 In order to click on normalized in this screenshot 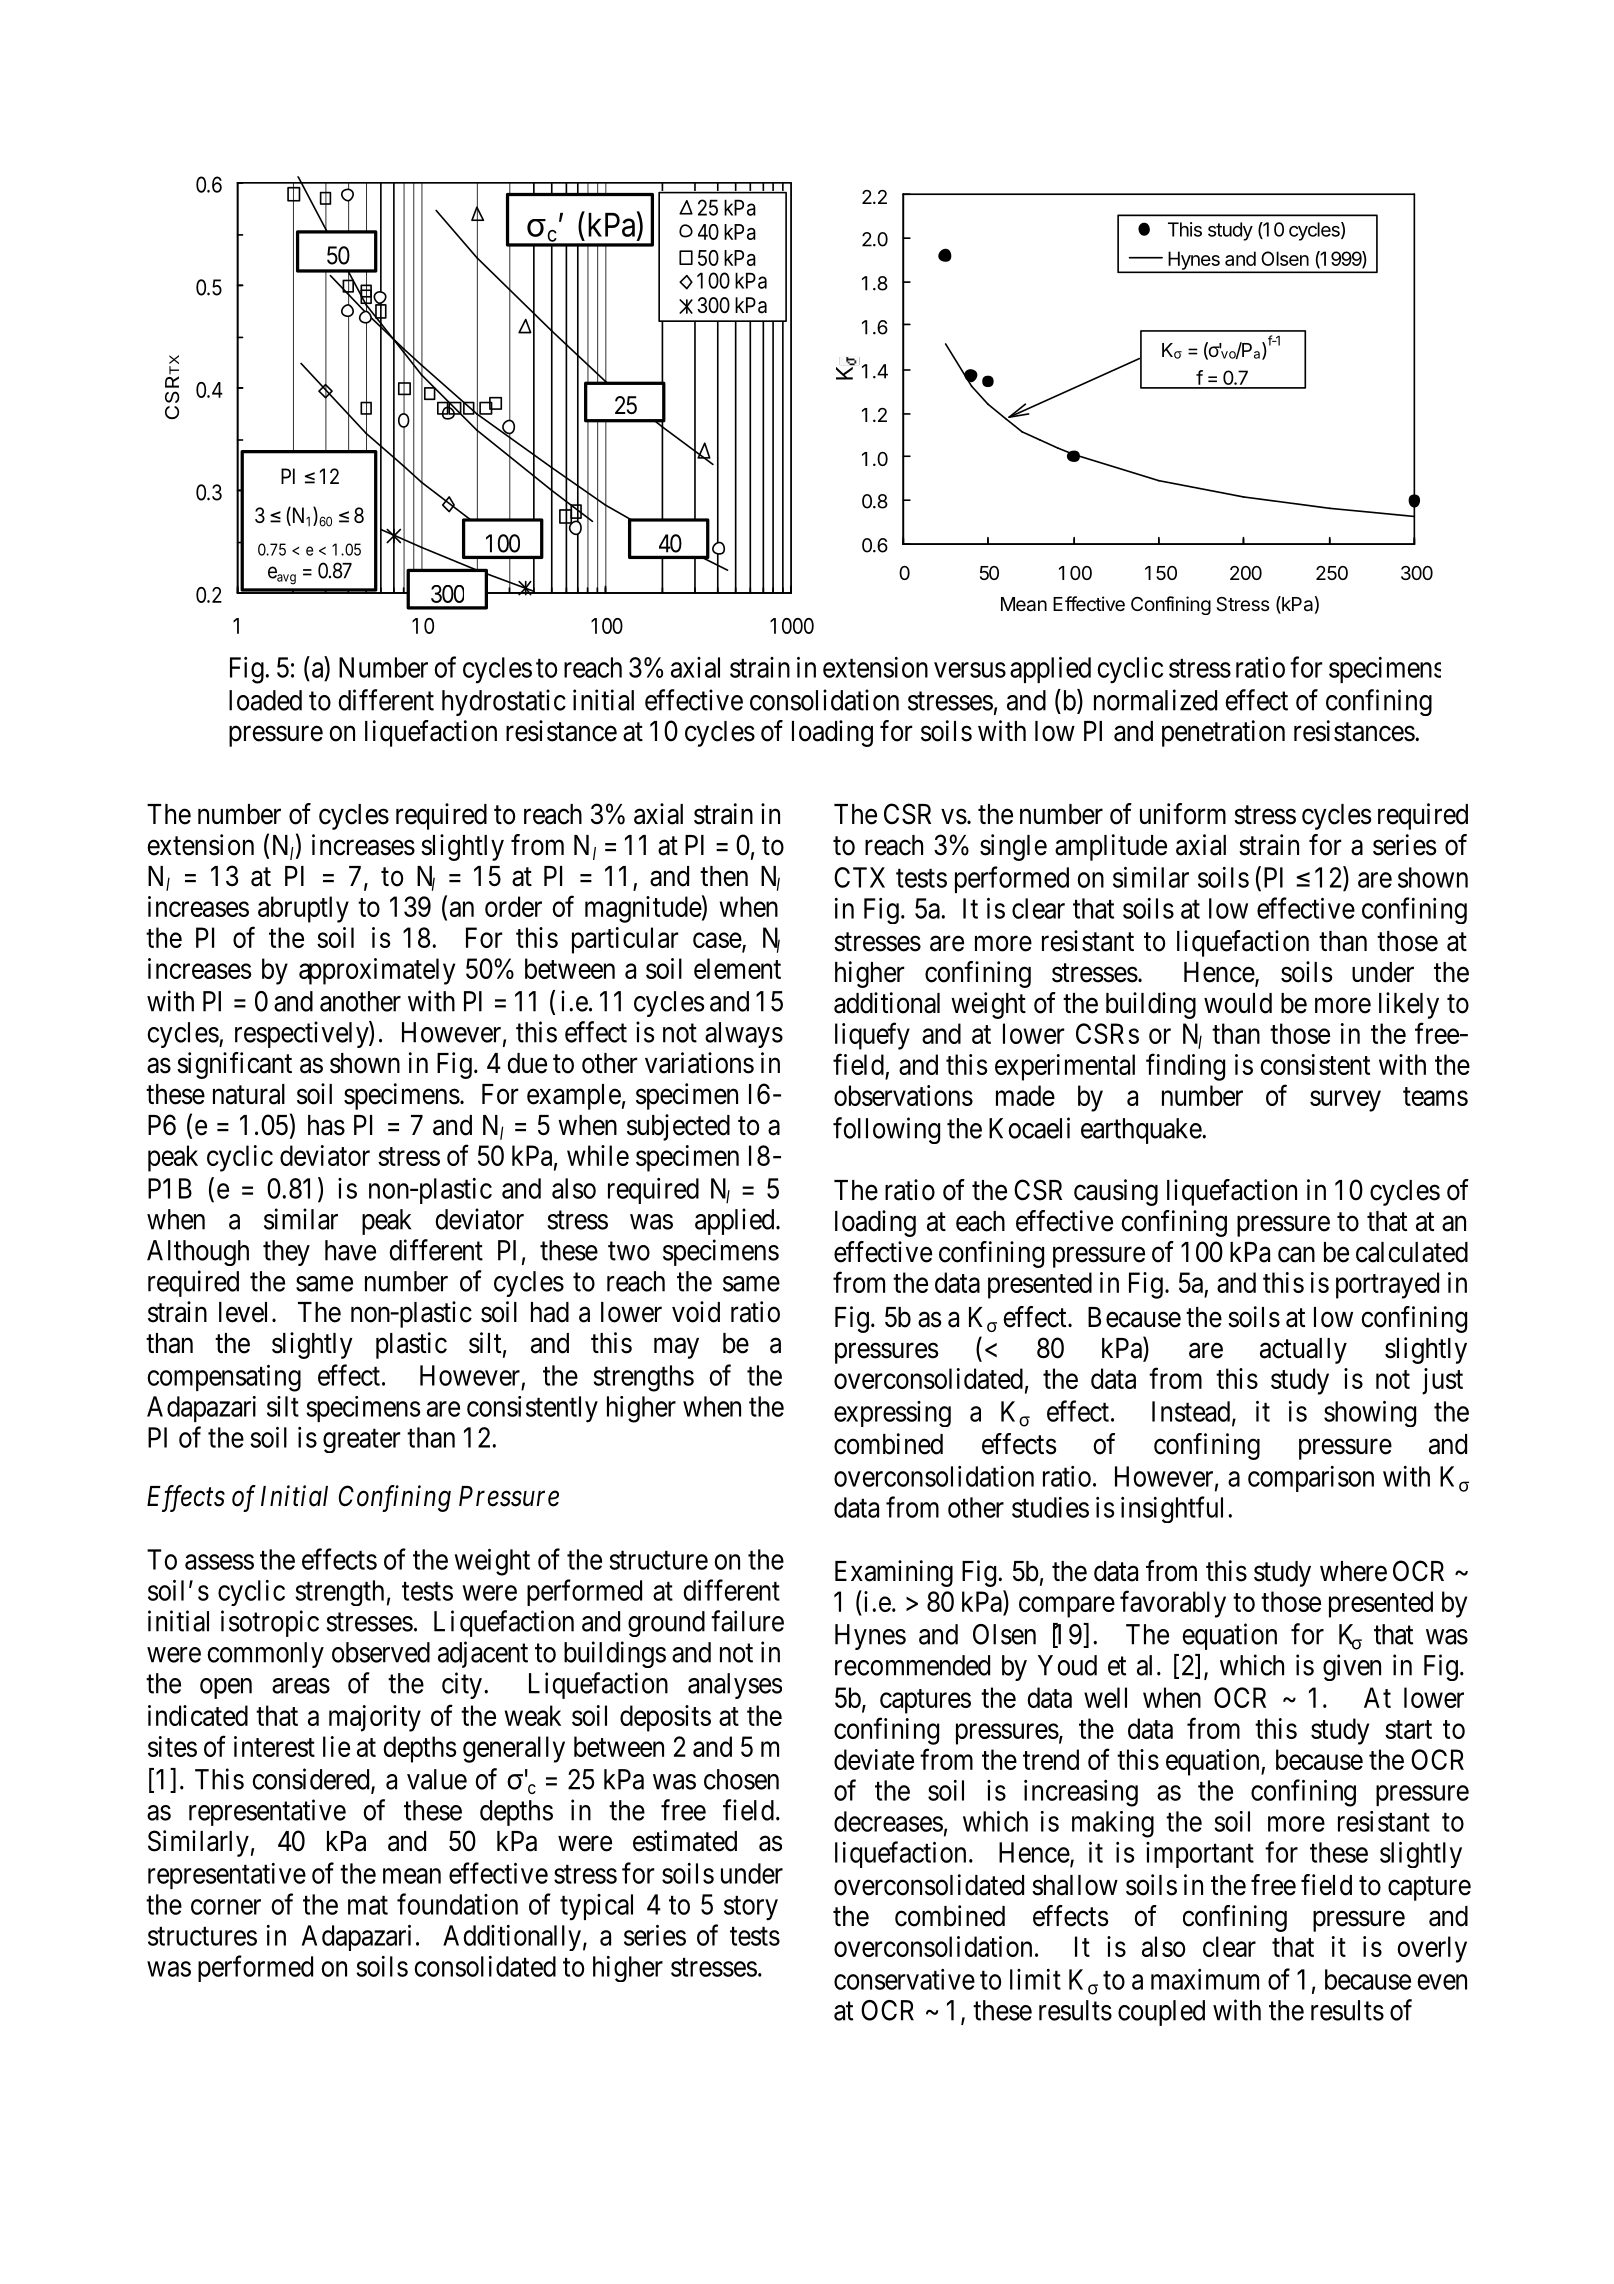, I will do `click(1155, 700)`.
